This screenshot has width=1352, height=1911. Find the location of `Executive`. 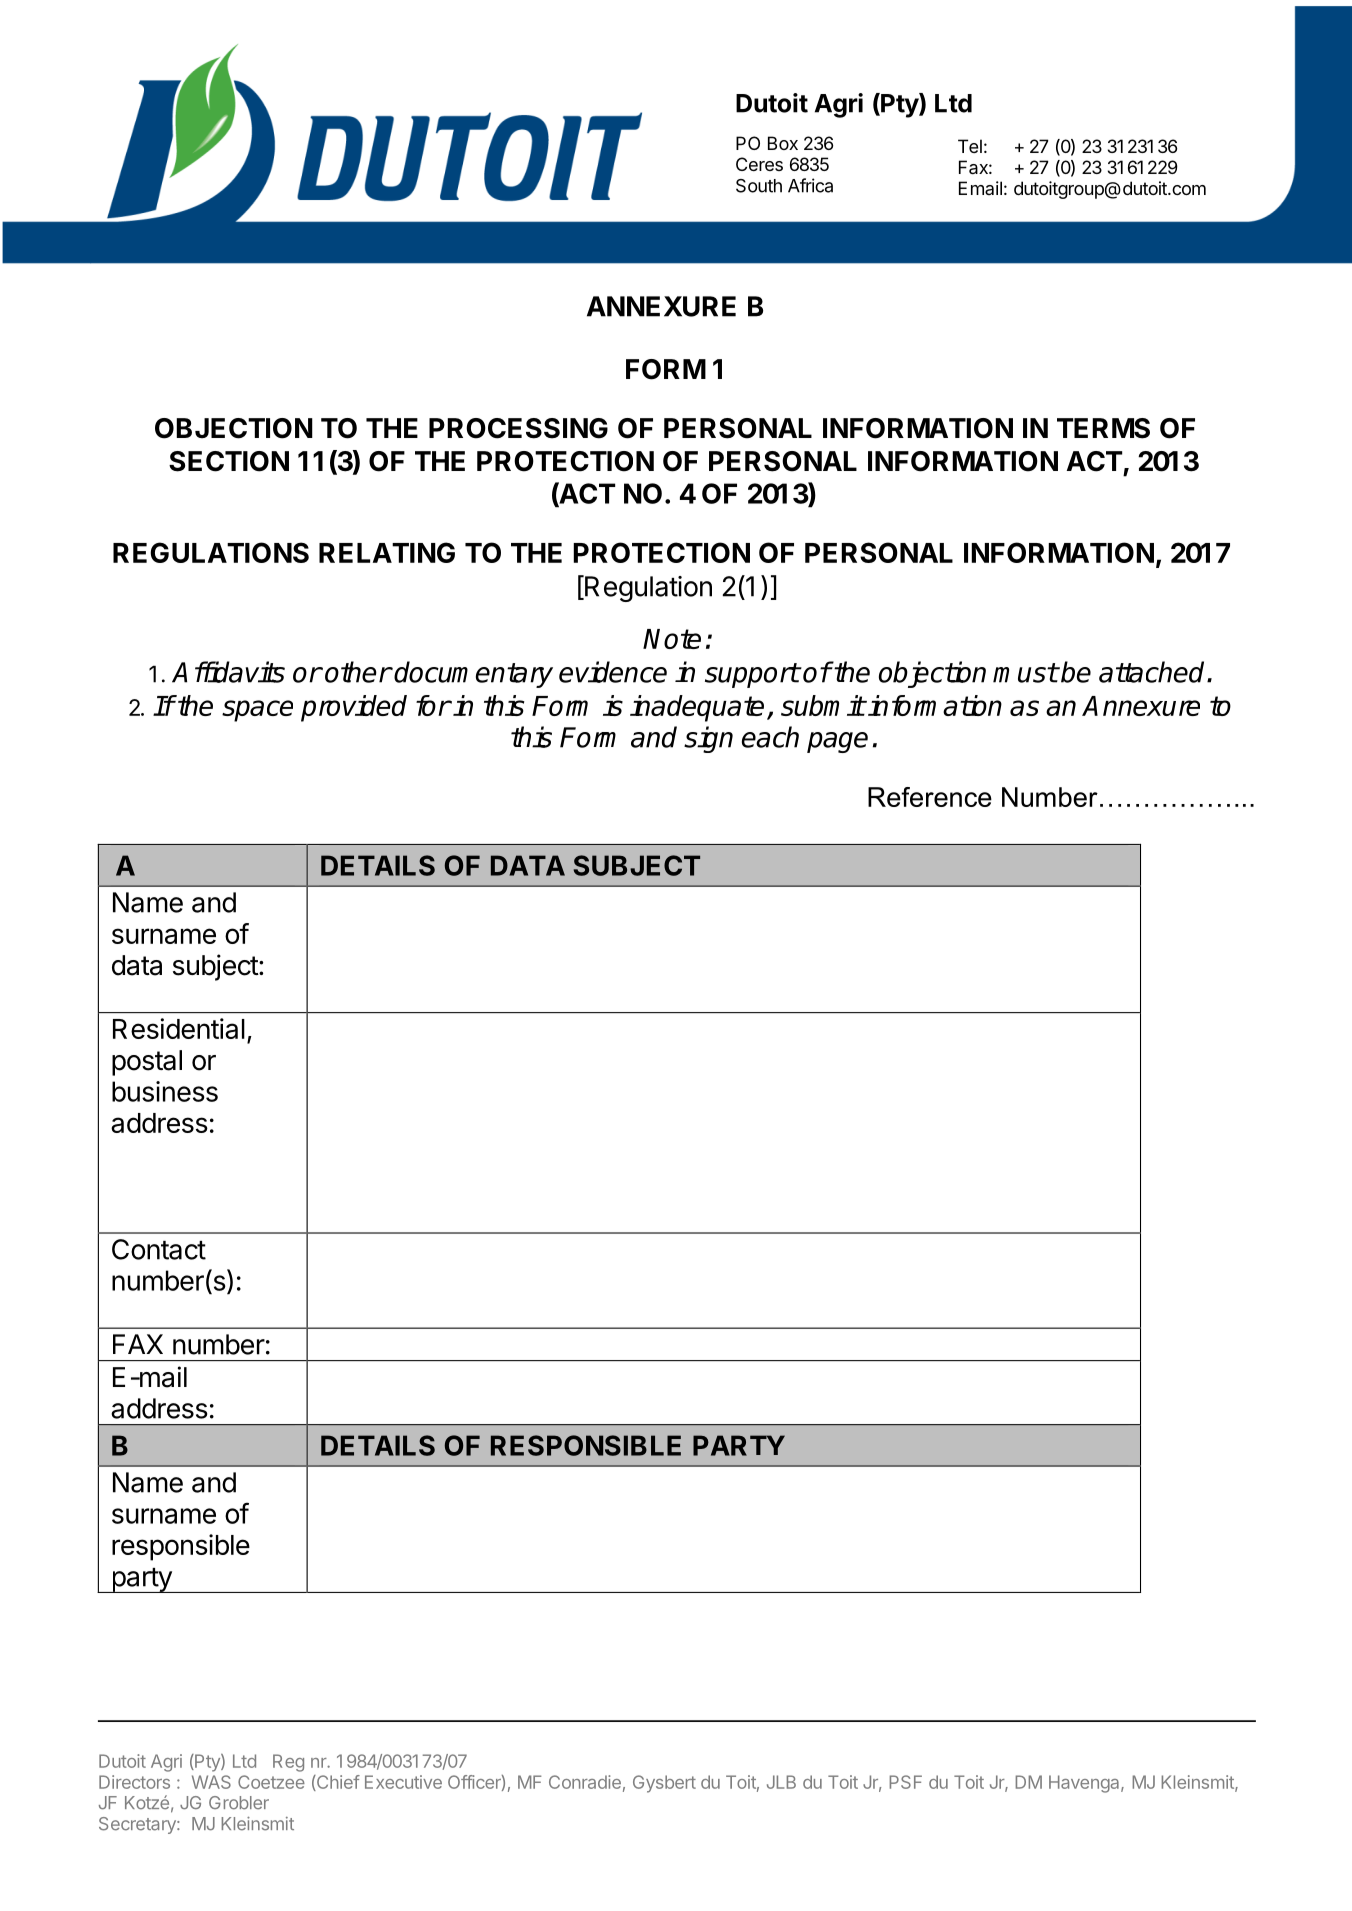

Executive is located at coordinates (403, 1782).
